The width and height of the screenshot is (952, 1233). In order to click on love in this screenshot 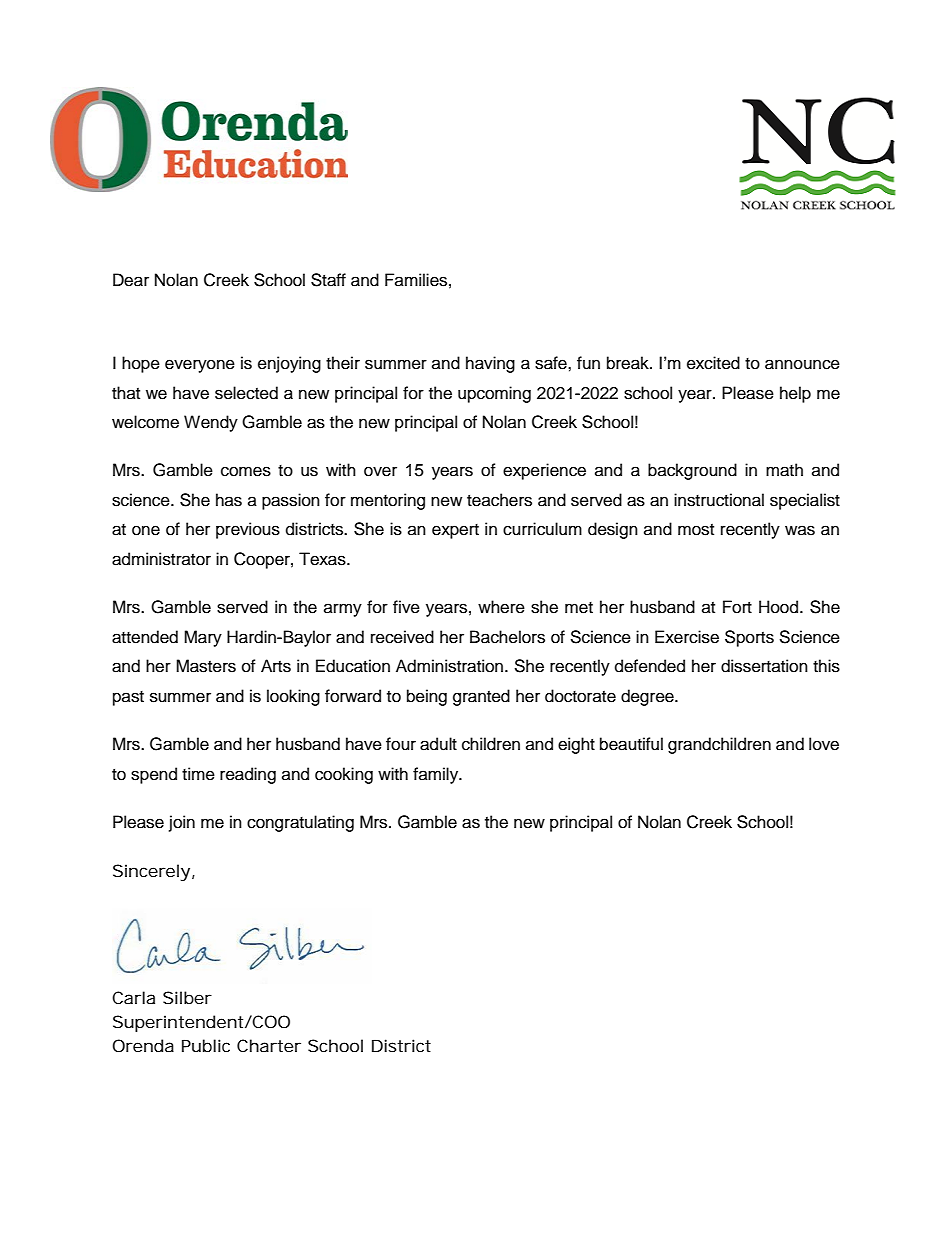, I will do `click(824, 744)`.
